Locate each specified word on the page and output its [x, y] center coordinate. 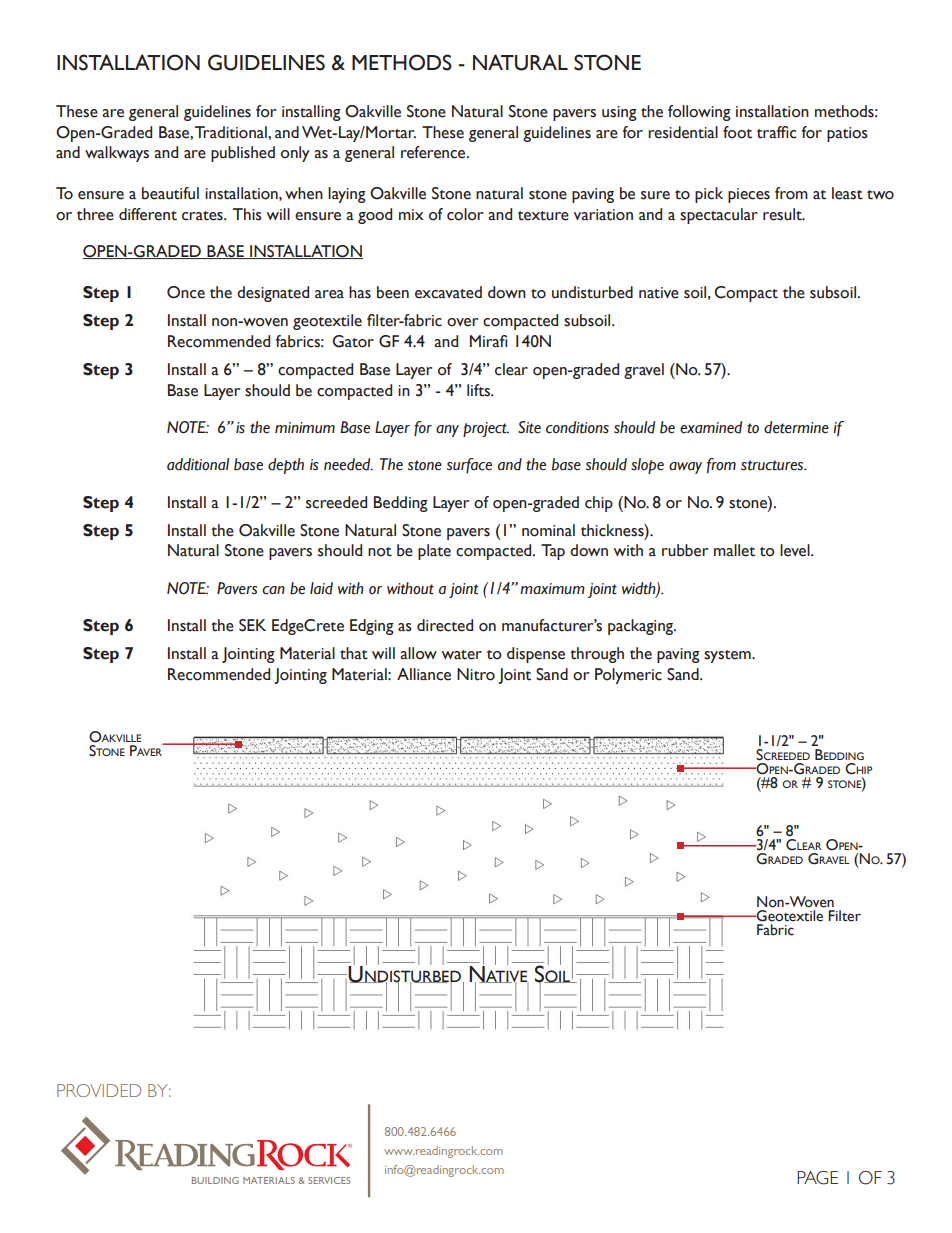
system [728, 656]
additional [198, 464]
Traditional [232, 132]
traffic [777, 132]
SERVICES [329, 1180]
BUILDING [215, 1180]
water [462, 655]
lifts [479, 390]
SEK [252, 625]
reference [434, 152]
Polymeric [628, 676]
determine [796, 427]
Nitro [476, 674]
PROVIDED [99, 1090]
